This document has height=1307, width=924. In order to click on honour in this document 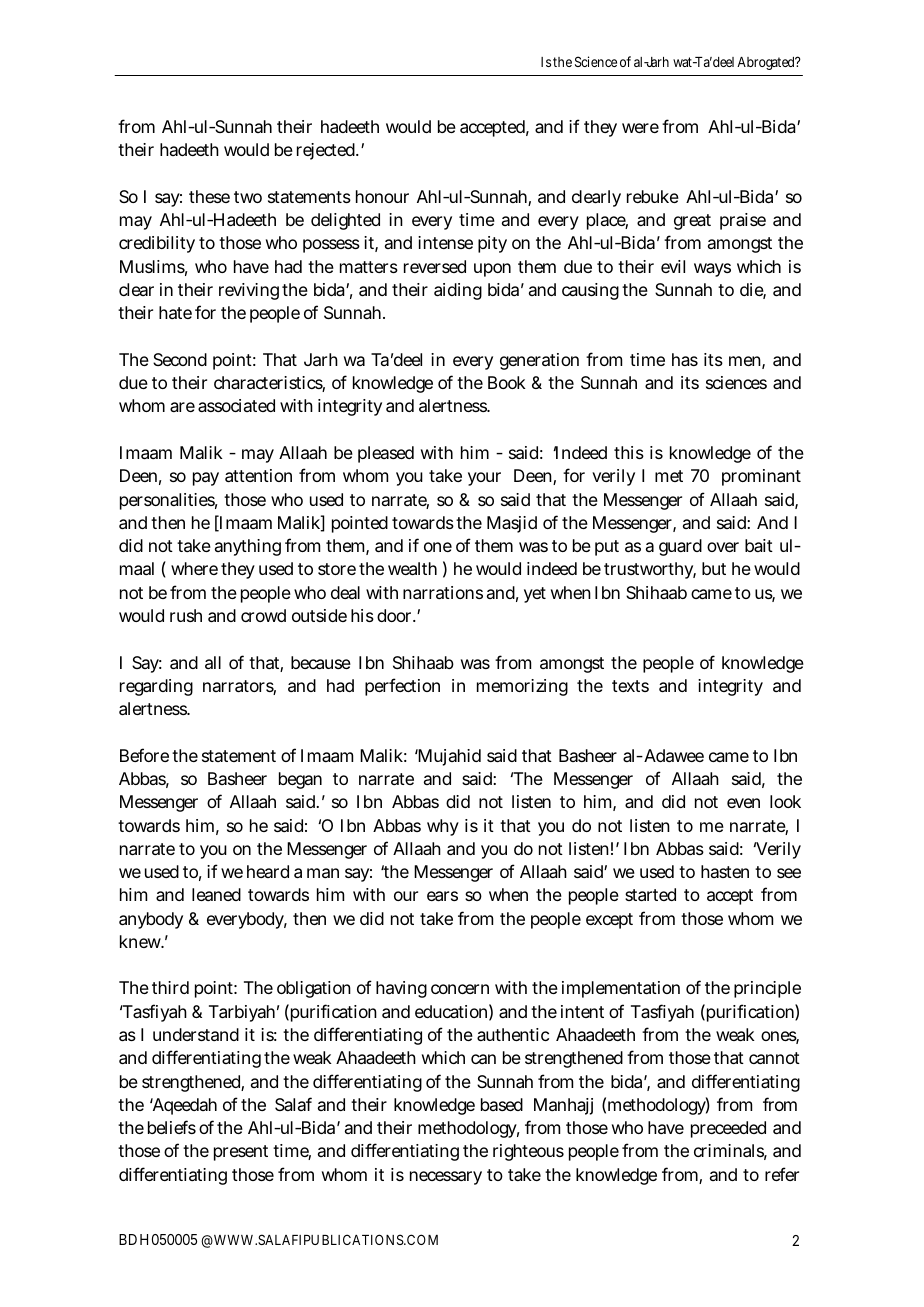, I will do `click(382, 196)`.
